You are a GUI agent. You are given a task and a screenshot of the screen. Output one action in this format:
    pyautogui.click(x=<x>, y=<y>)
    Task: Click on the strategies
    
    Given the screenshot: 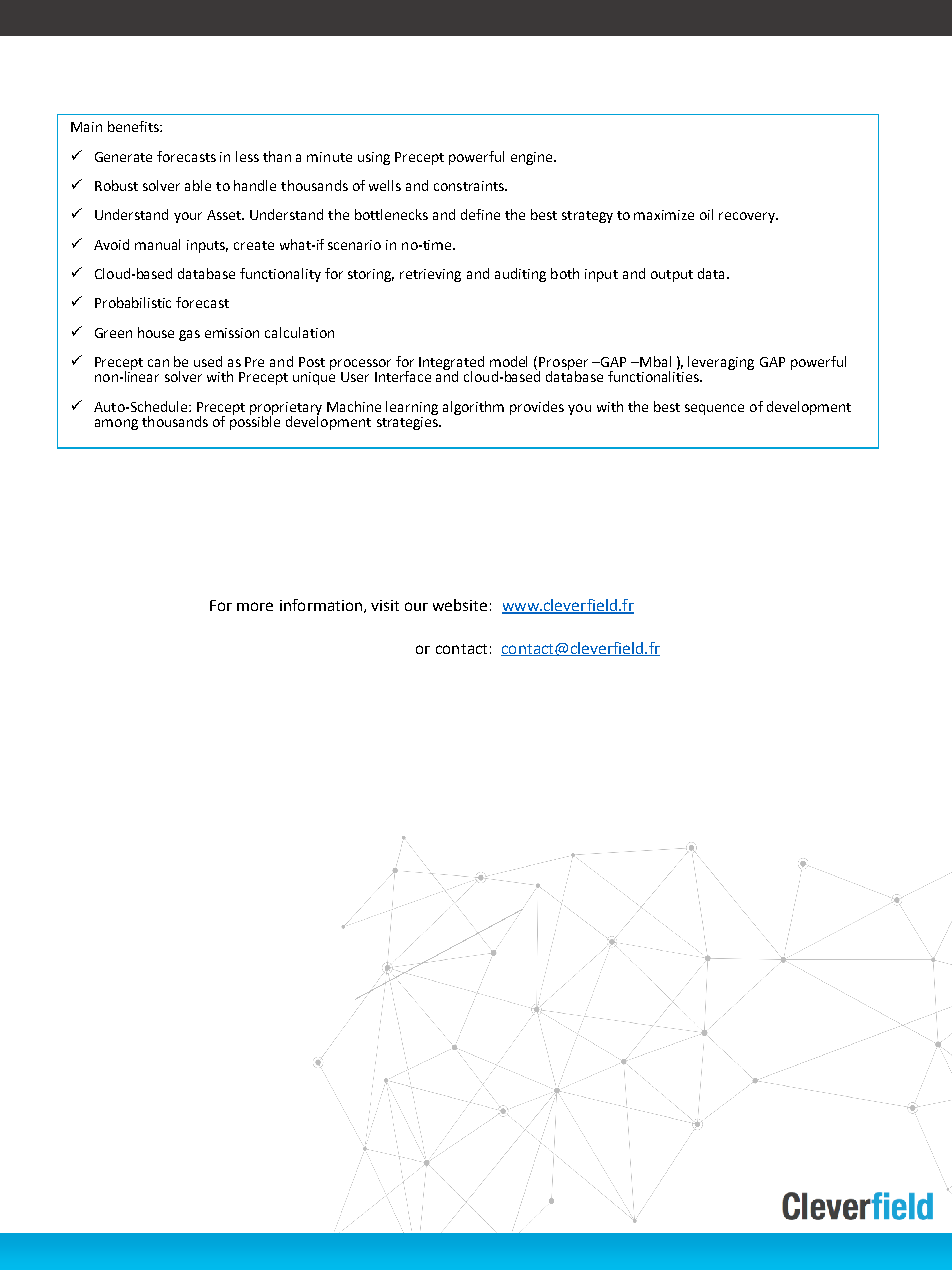 What is the action you would take?
    pyautogui.click(x=408, y=422)
